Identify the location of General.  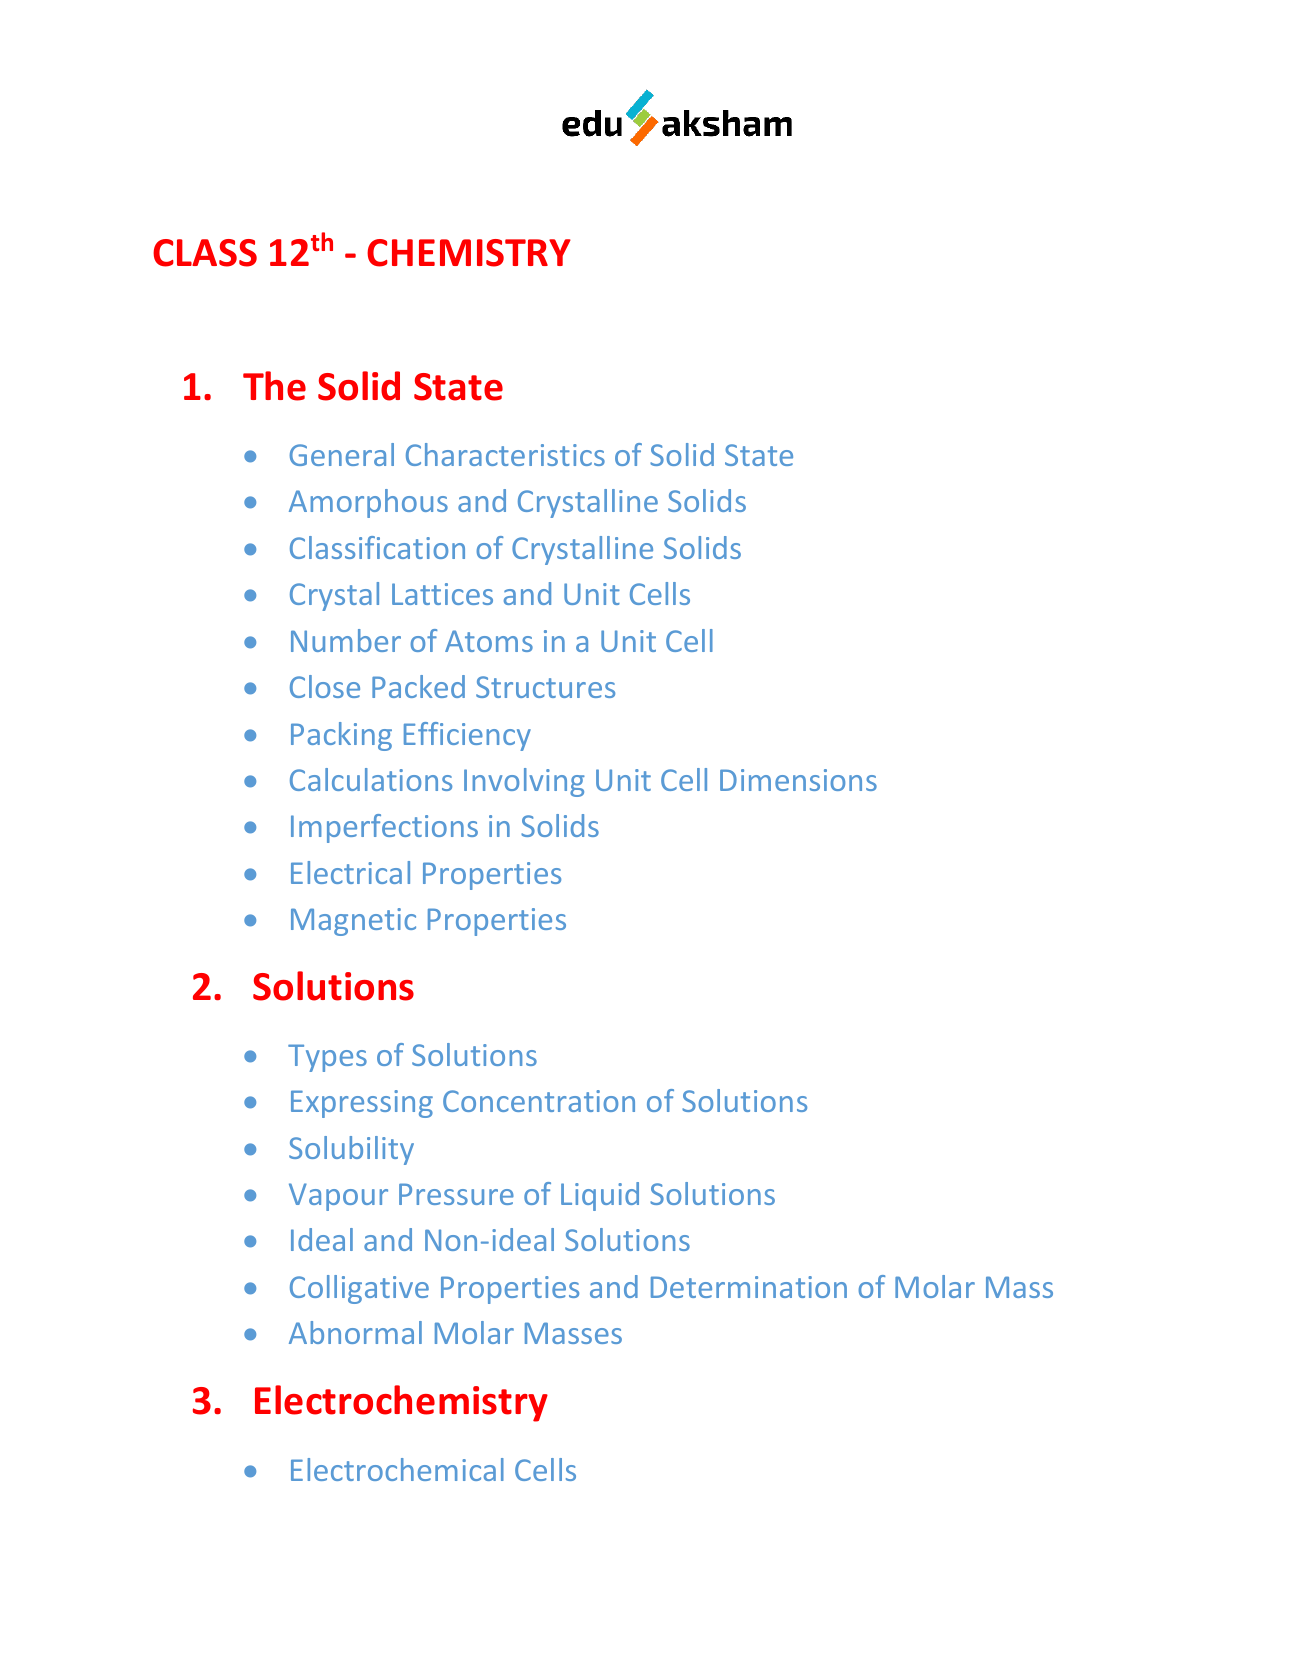
(342, 454).
